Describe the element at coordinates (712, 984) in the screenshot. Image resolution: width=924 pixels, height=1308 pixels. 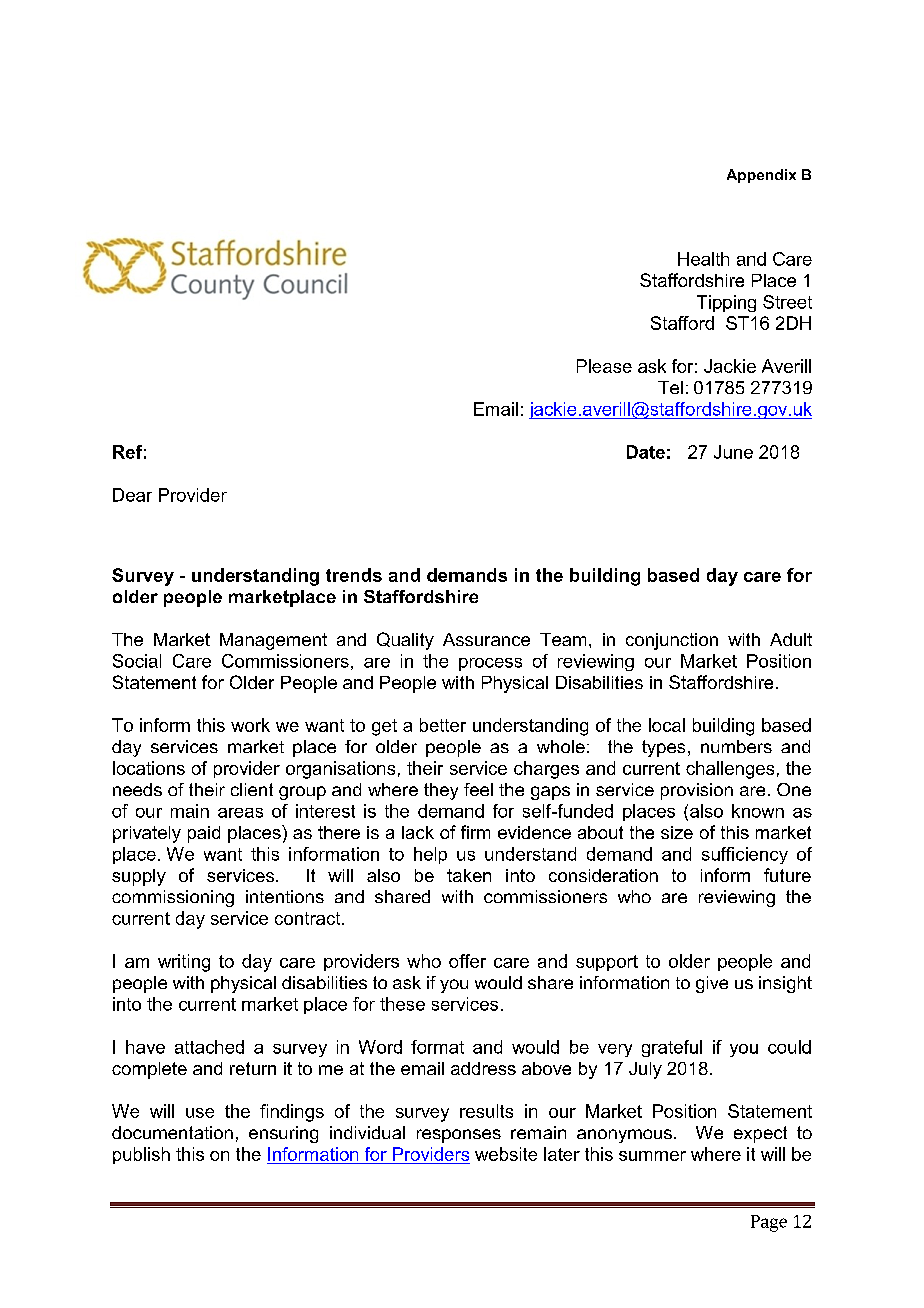
I see `give` at that location.
